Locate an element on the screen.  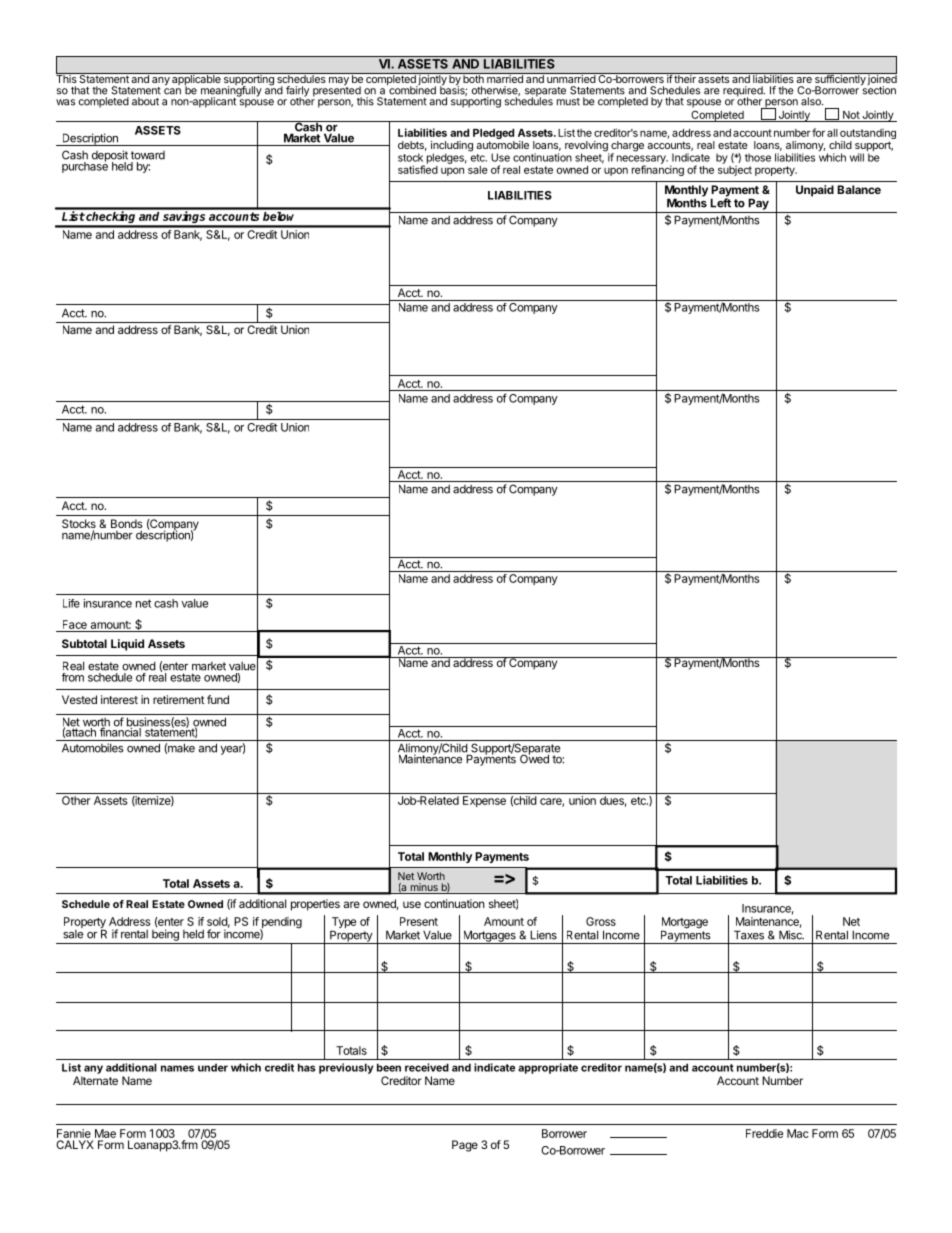
retirement is located at coordinates (179, 699).
